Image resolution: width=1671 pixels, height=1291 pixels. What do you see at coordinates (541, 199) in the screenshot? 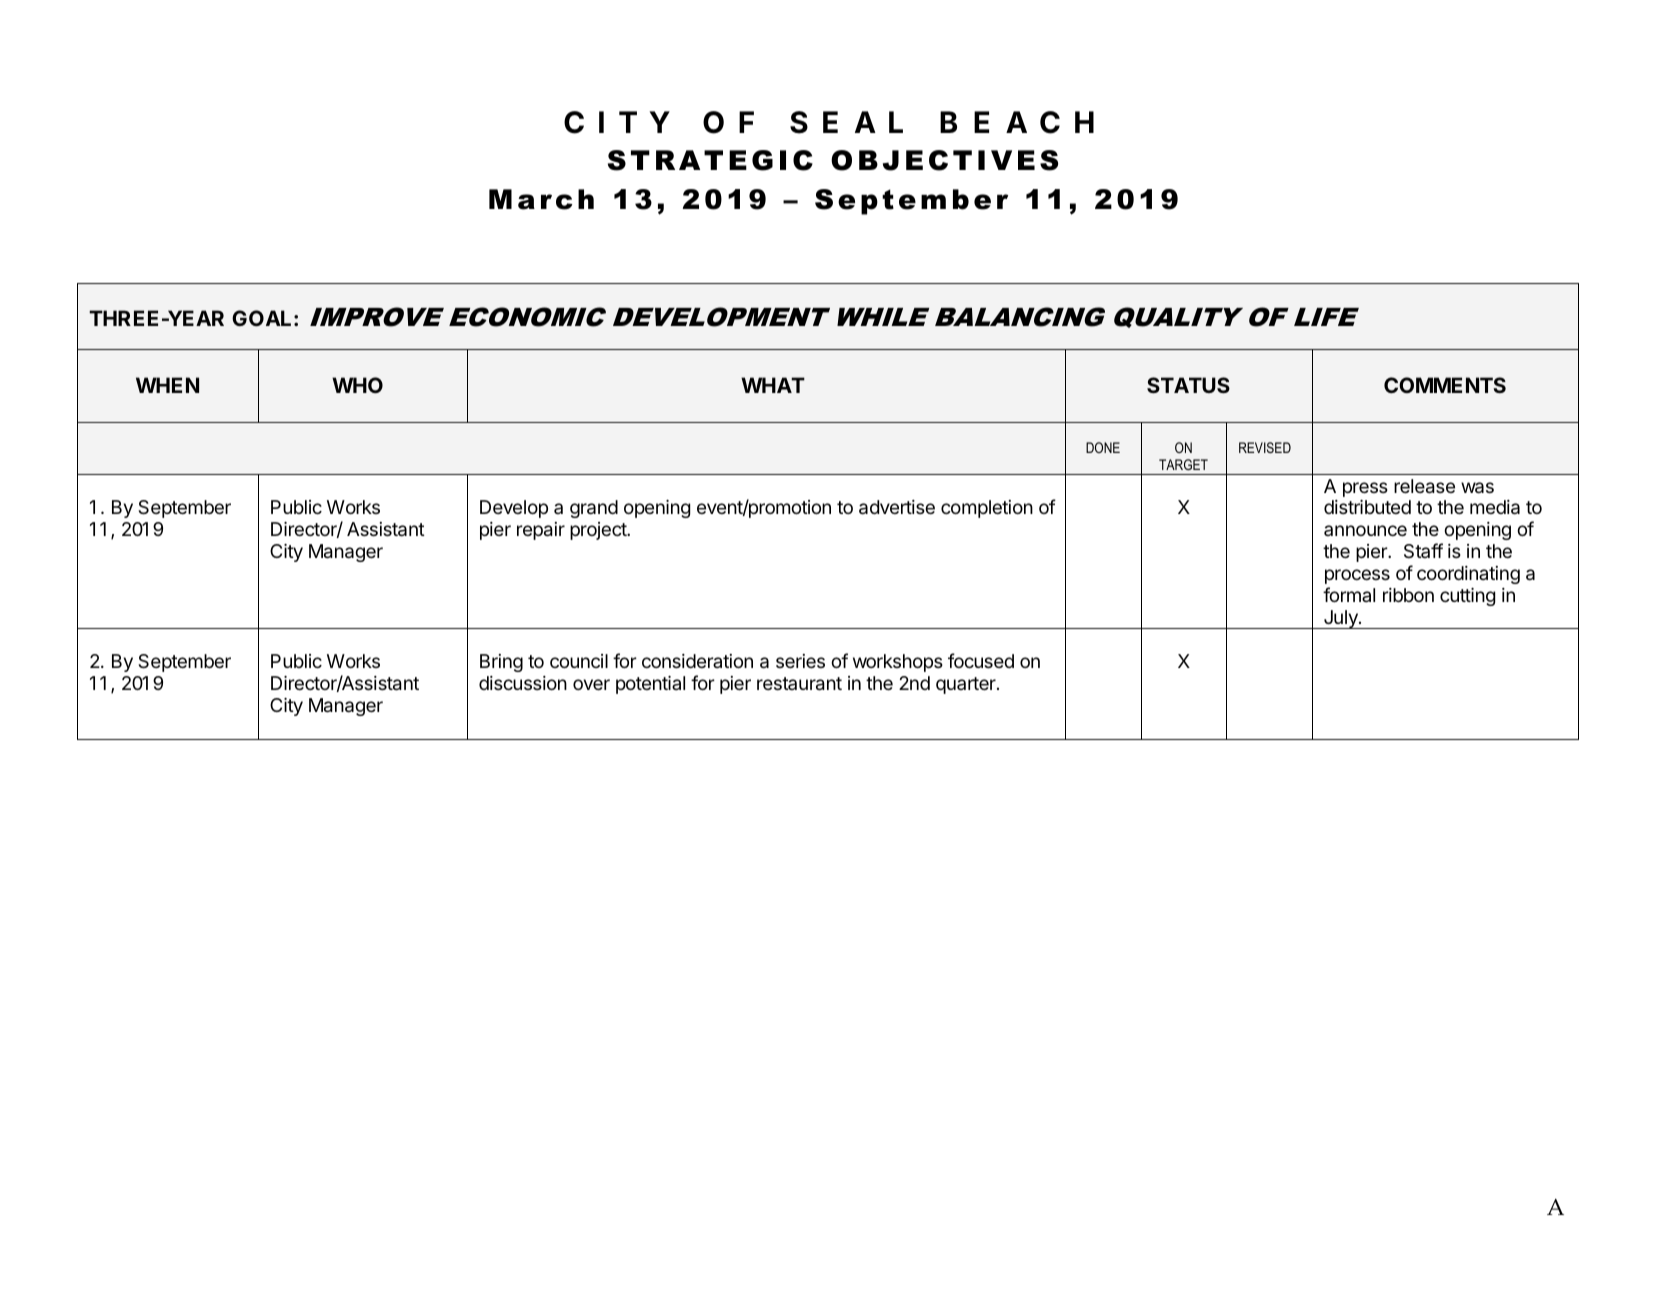
I see `March` at bounding box center [541, 199].
